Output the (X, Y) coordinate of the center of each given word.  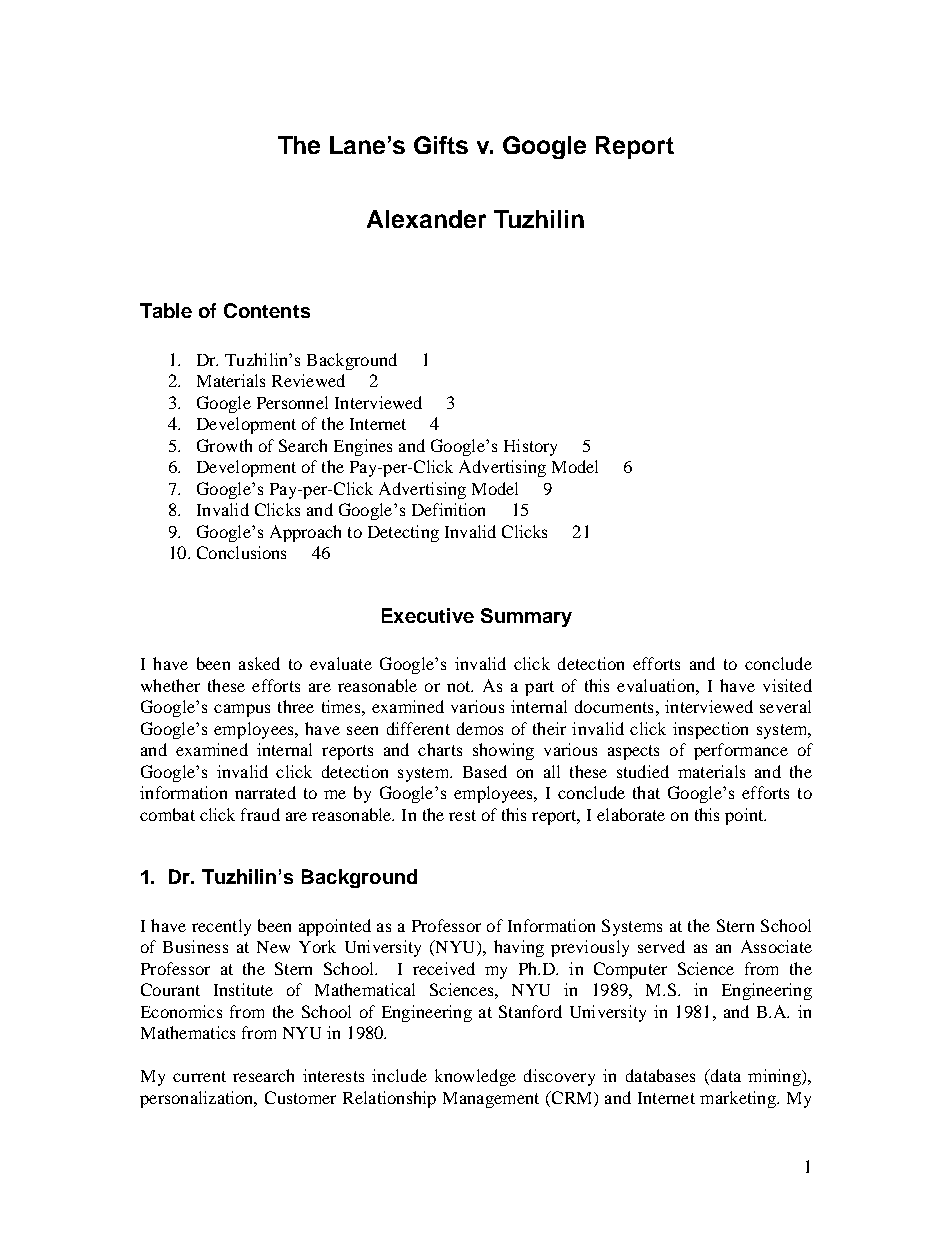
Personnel (292, 402)
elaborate (631, 814)
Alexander (426, 219)
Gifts (441, 145)
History (530, 447)
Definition (448, 509)
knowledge (475, 1077)
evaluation (657, 685)
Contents (267, 310)
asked (259, 663)
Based (485, 771)
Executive (428, 615)
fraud (260, 814)
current (199, 1076)
